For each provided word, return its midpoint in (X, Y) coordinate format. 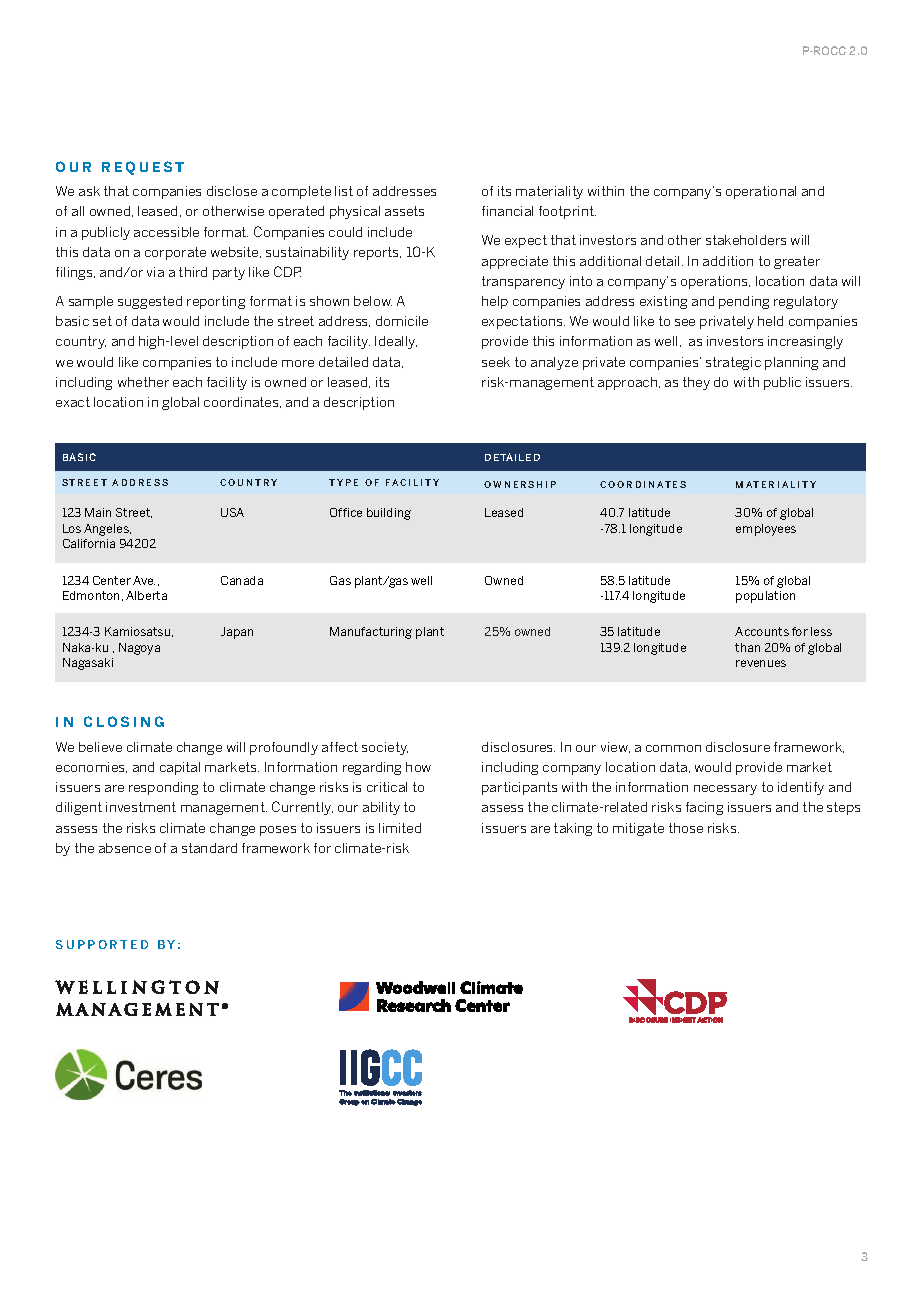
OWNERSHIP (520, 484)
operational (761, 192)
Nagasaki (88, 664)
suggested (150, 302)
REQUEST (143, 168)
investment (141, 807)
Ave (144, 580)
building (389, 514)
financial (507, 211)
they (696, 383)
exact (73, 402)
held (770, 321)
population (765, 597)
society (385, 748)
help (495, 302)
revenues (761, 663)
